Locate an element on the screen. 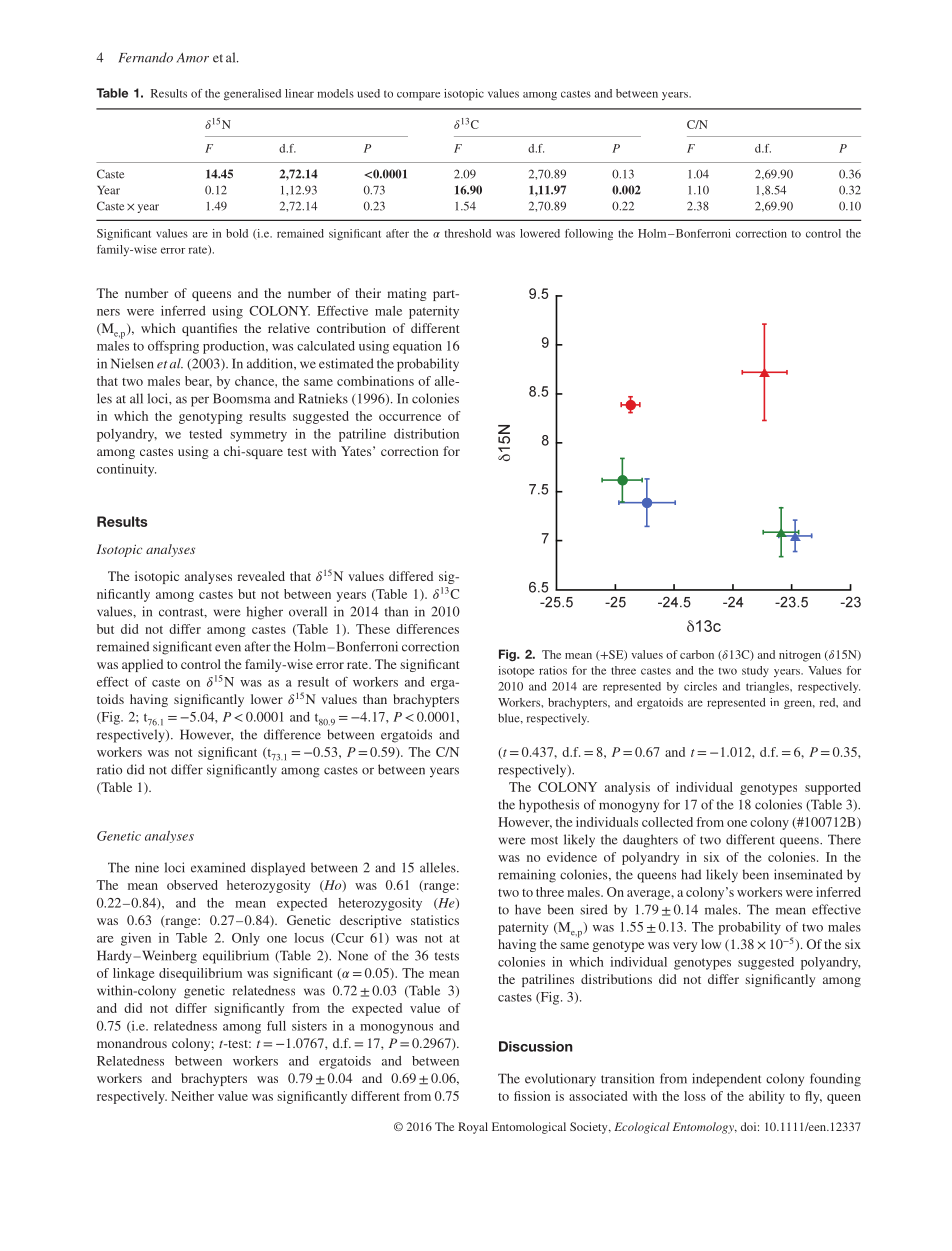  revealed is located at coordinates (261, 576).
